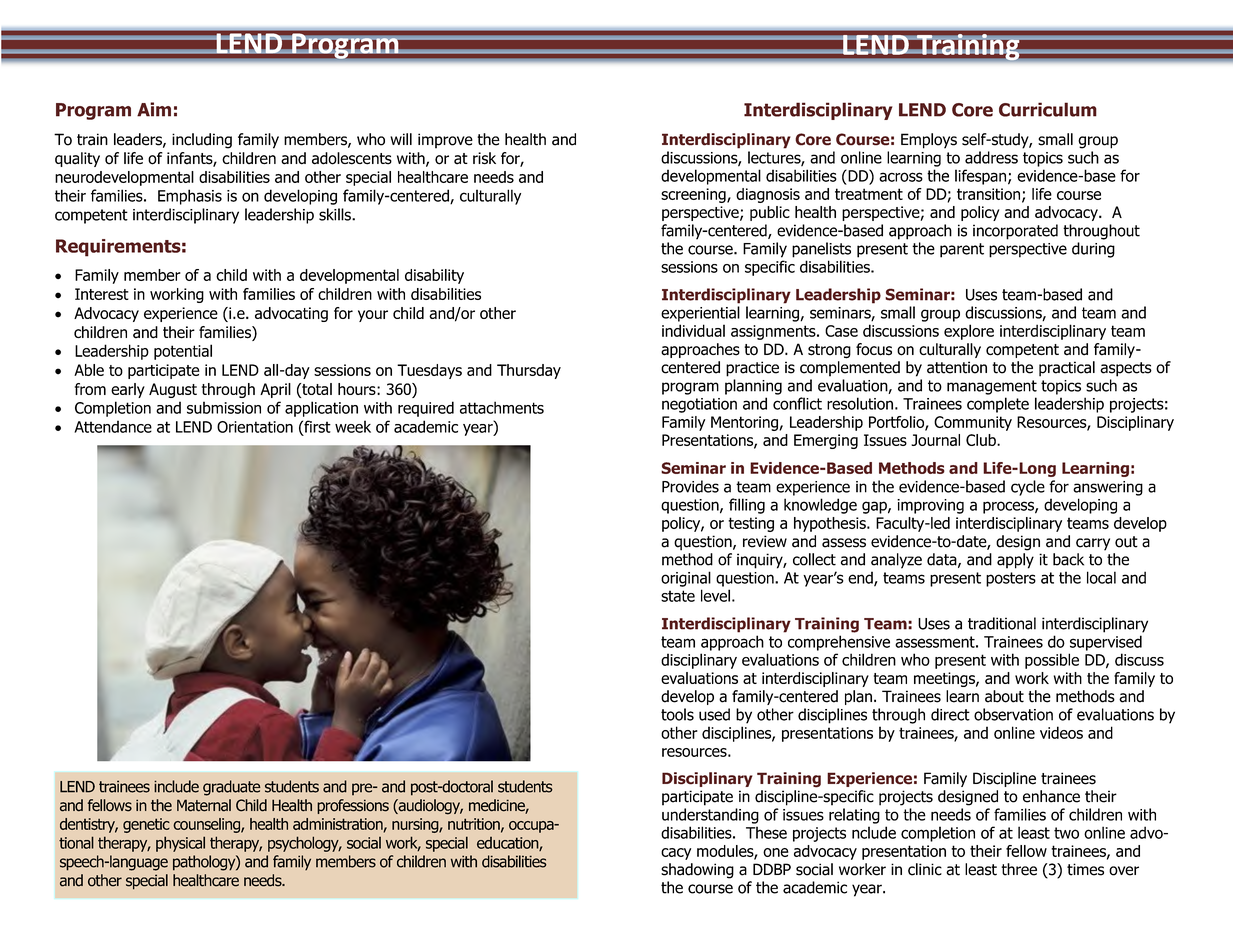 The height and width of the page is (952, 1233). What do you see at coordinates (991, 157) in the page?
I see `address` at bounding box center [991, 157].
